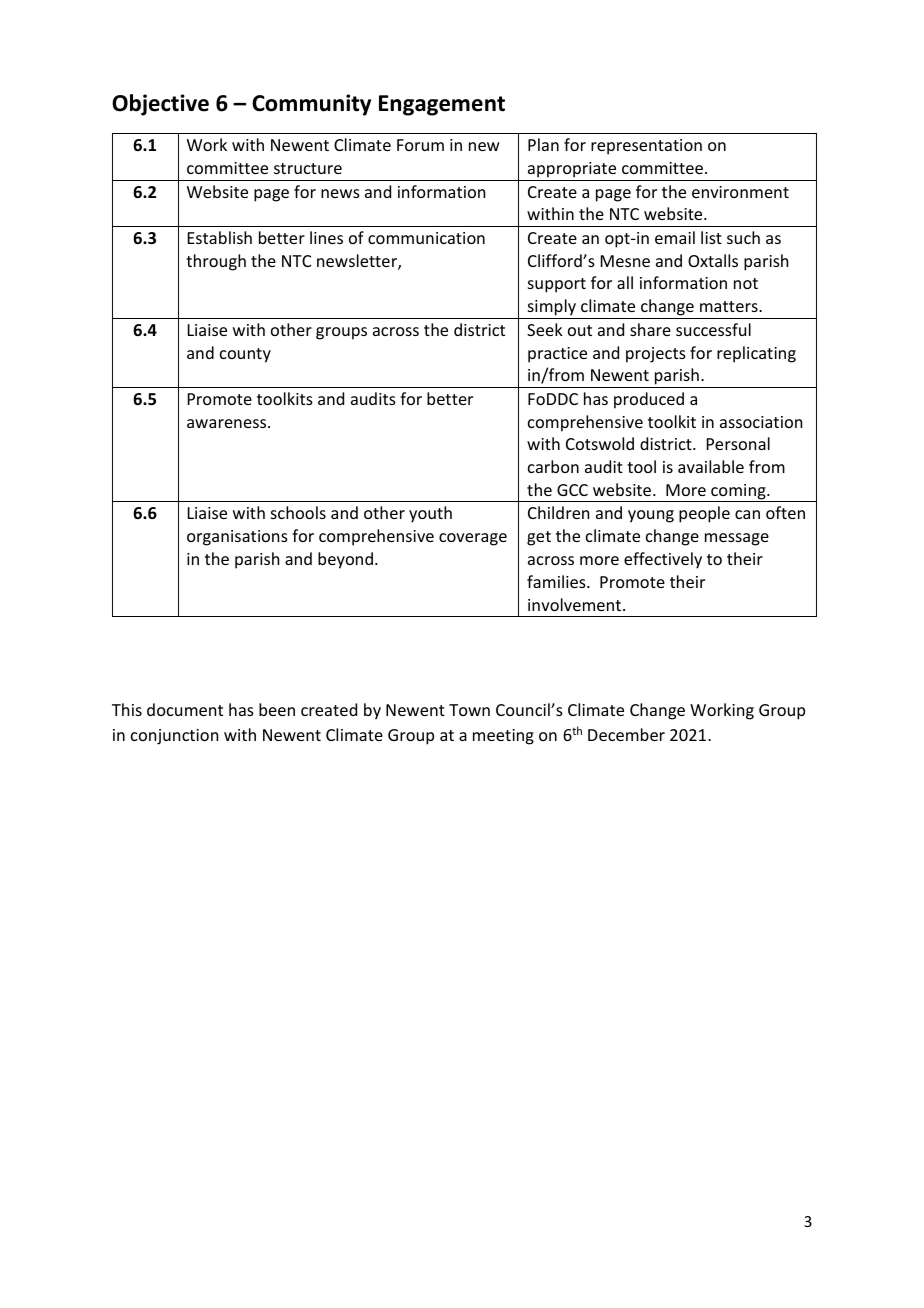  What do you see at coordinates (185, 709) in the document?
I see `document` at bounding box center [185, 709].
